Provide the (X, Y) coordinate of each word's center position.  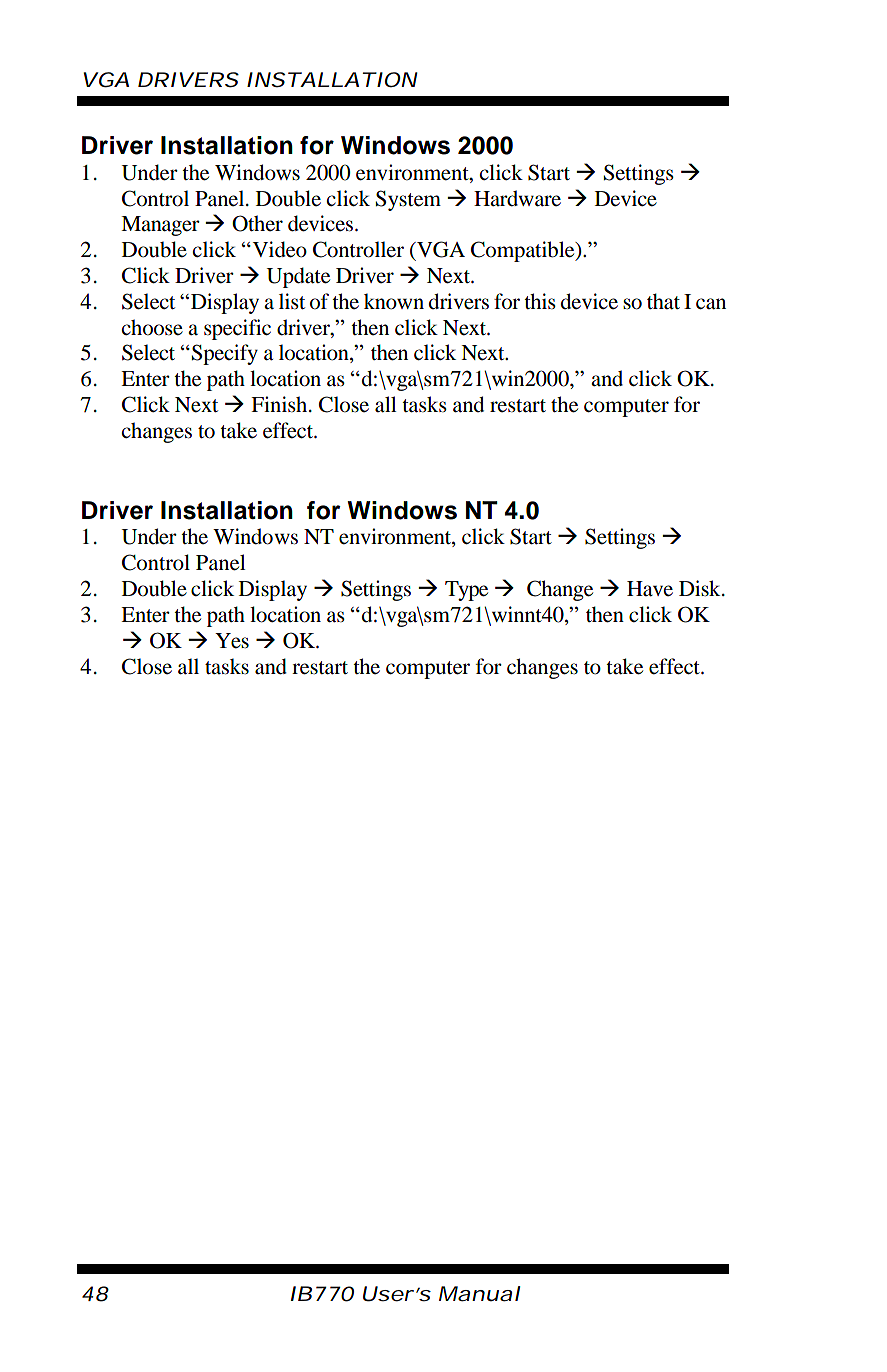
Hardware (517, 198)
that (663, 301)
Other (257, 223)
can (711, 304)
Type (466, 591)
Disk (701, 588)
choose (152, 327)
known (394, 301)
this (540, 301)
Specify (225, 354)
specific (237, 329)
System (408, 200)
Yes (232, 641)
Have (650, 589)
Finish (280, 404)
